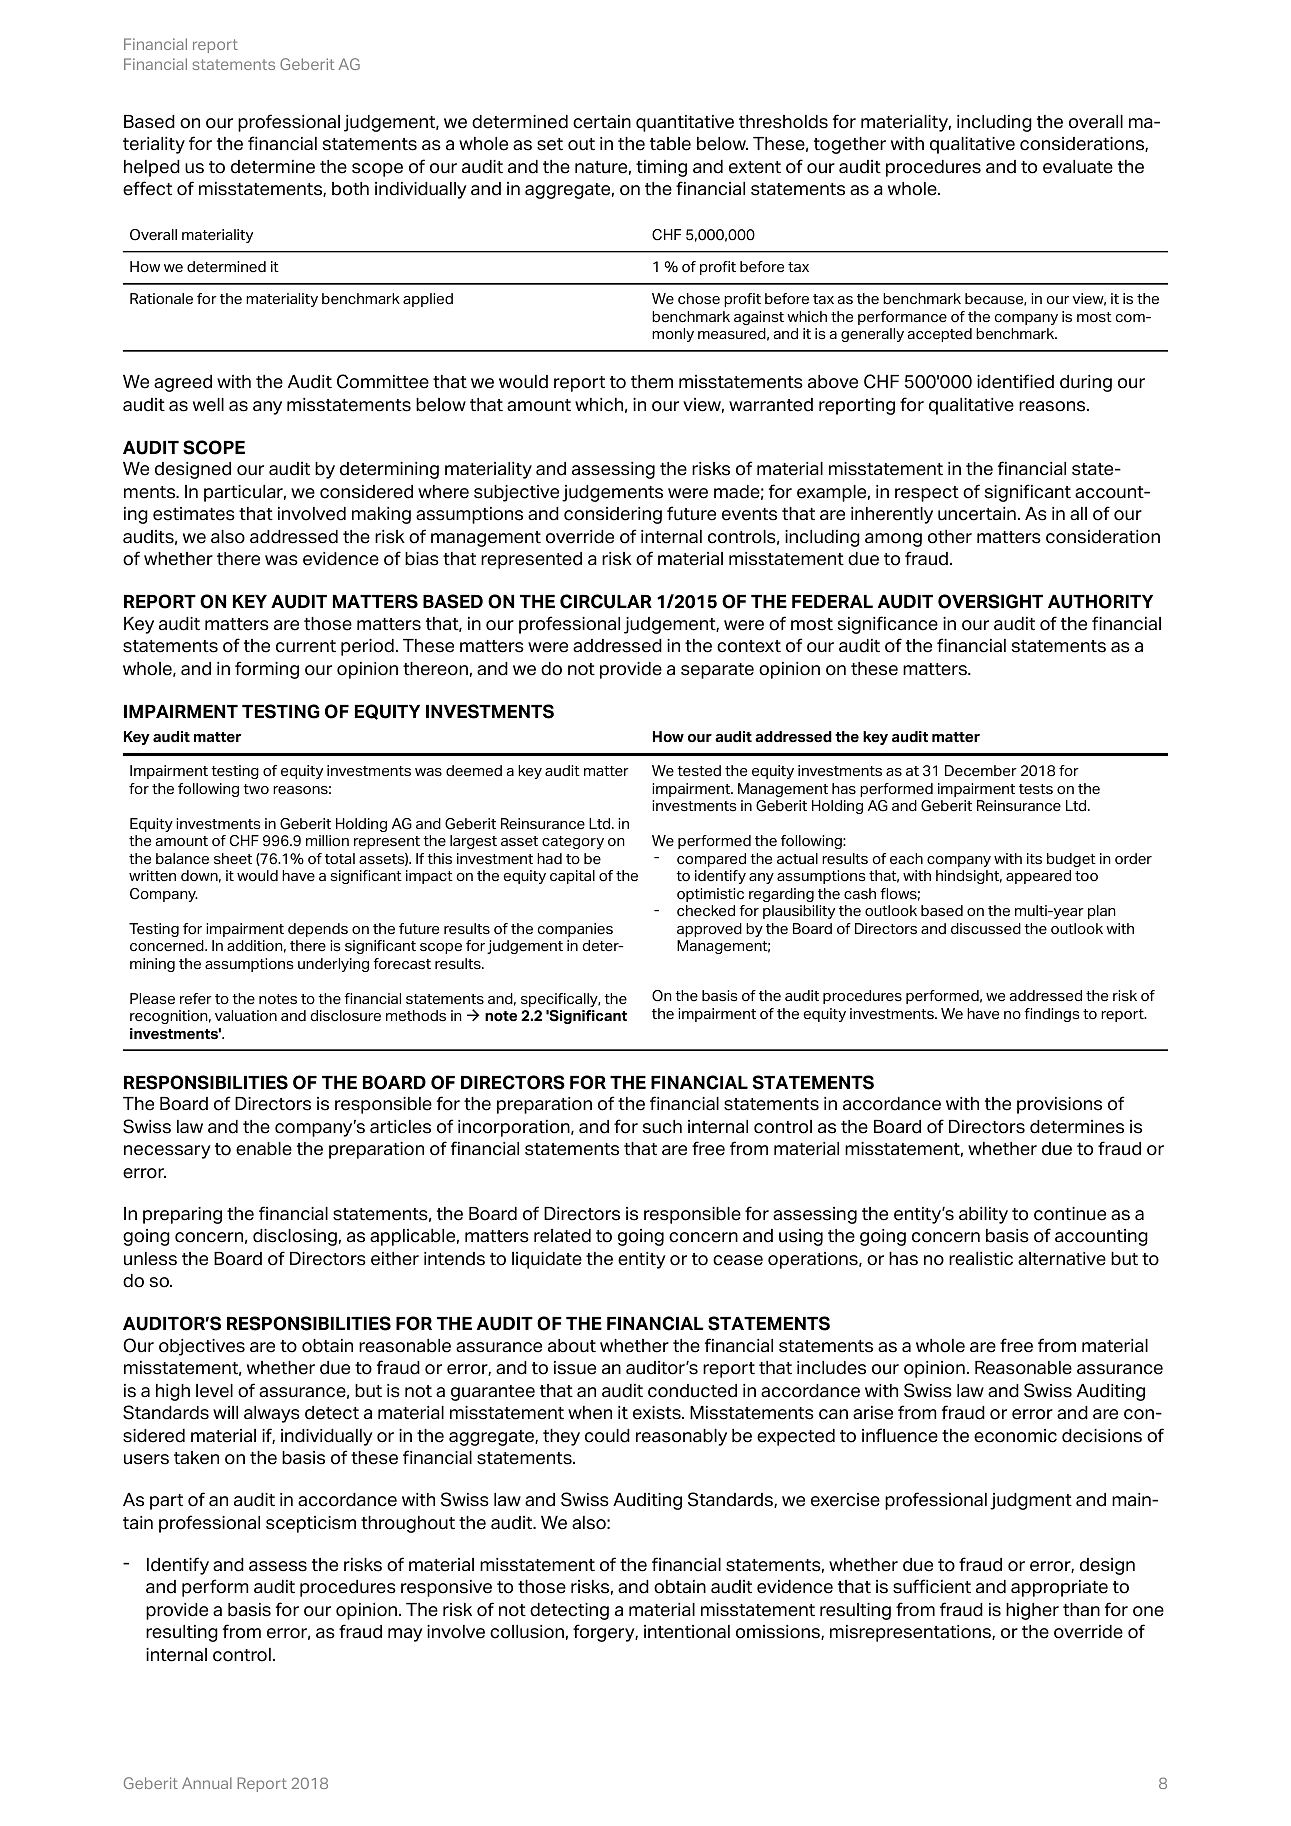  I want to click on timing, so click(661, 168).
